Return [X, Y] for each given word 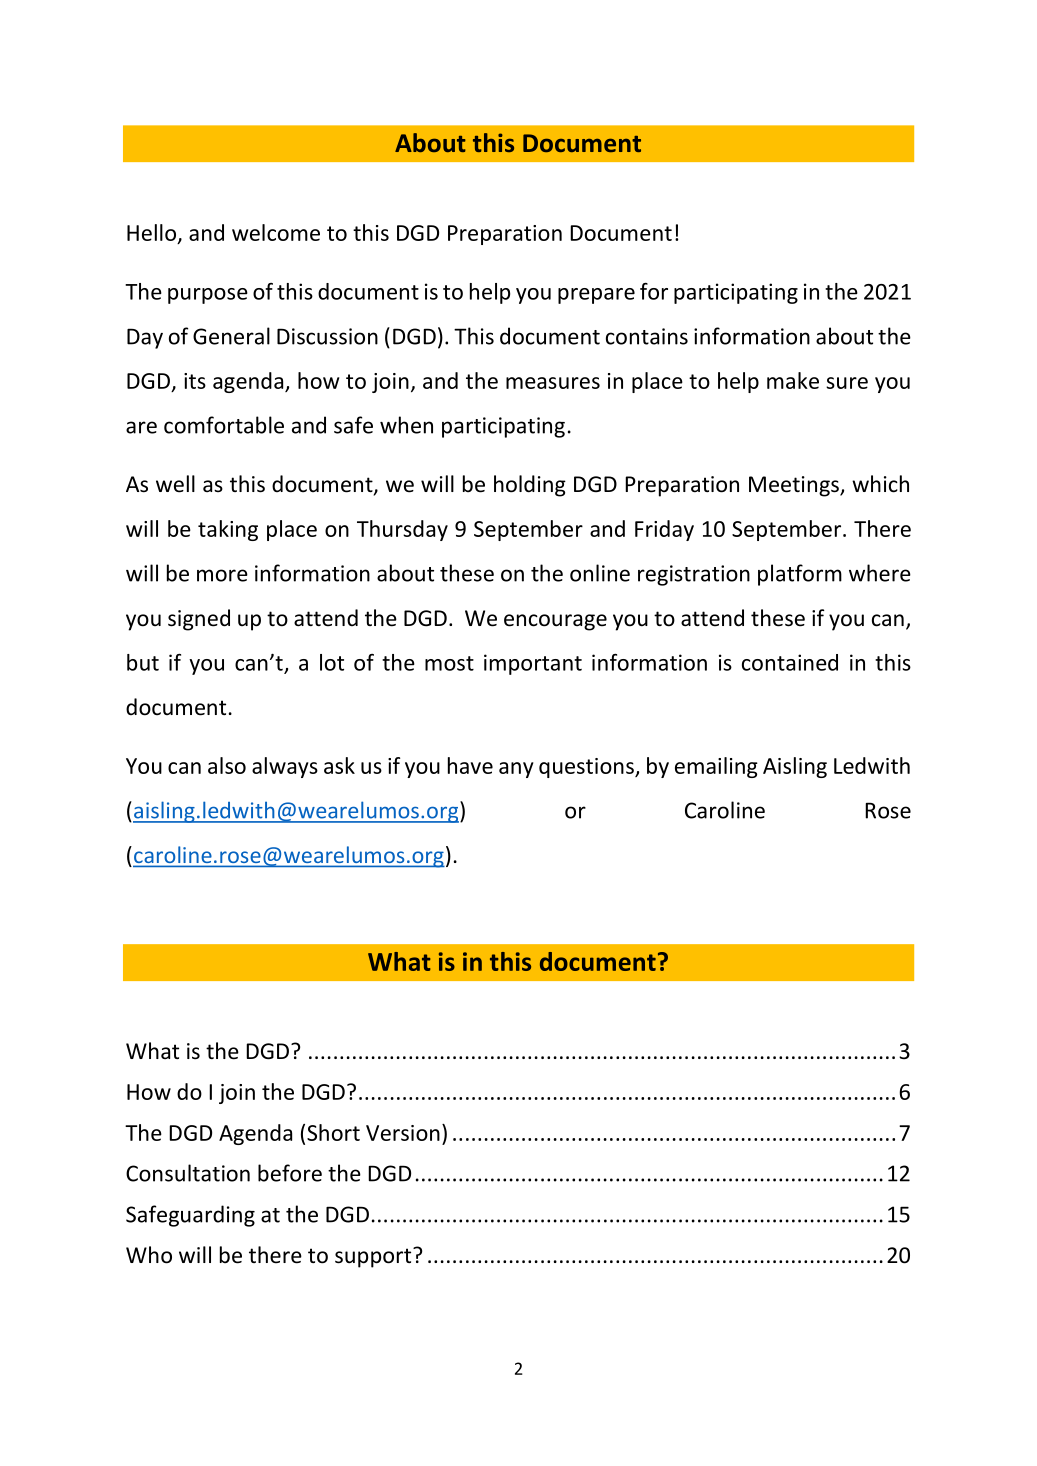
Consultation [188, 1173]
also [227, 765]
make [793, 380]
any [516, 770]
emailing [716, 767]
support [374, 1258]
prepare [596, 296]
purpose [208, 296]
